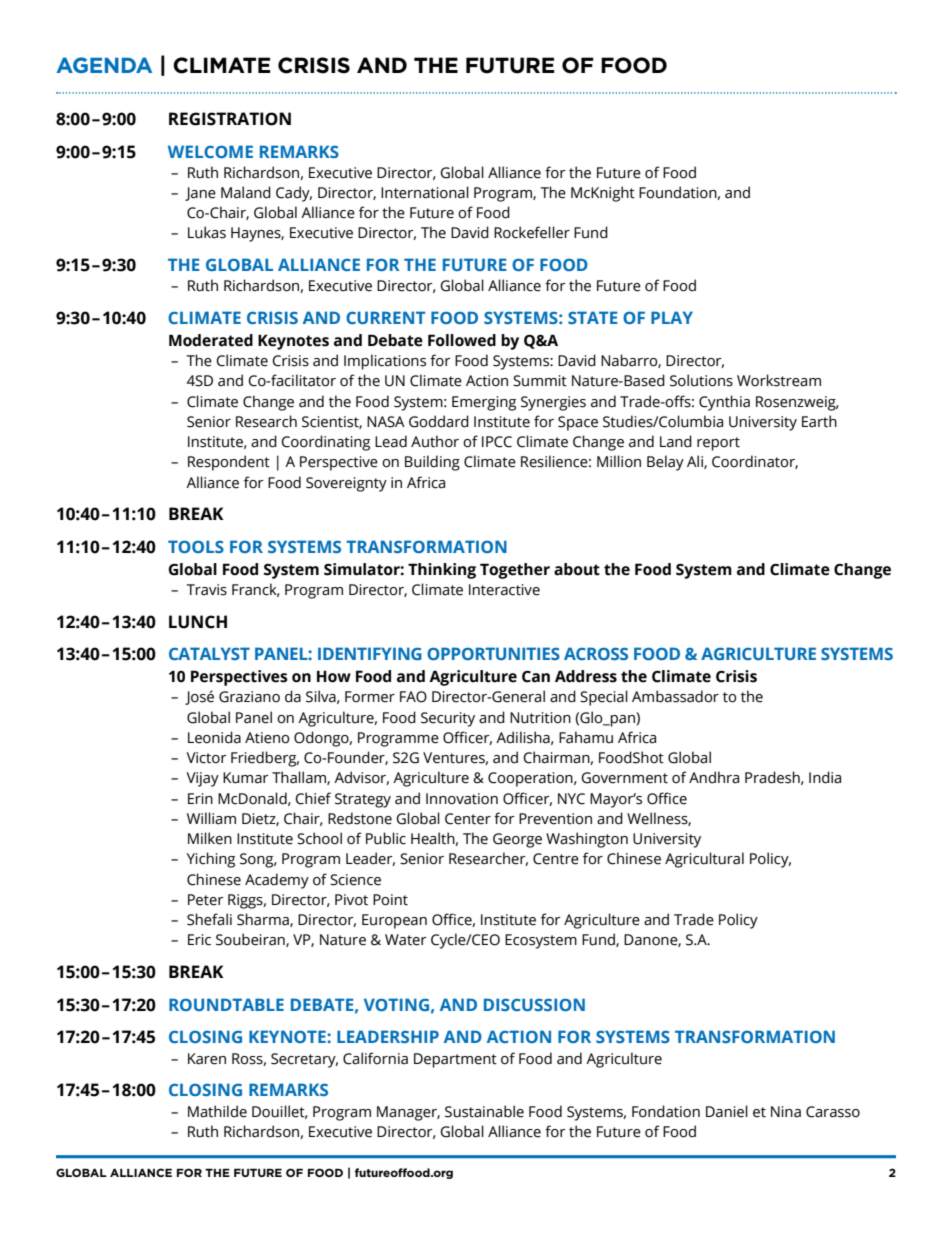 This screenshot has height=1233, width=952. What do you see at coordinates (207, 590) in the screenshot?
I see `Travis` at bounding box center [207, 590].
